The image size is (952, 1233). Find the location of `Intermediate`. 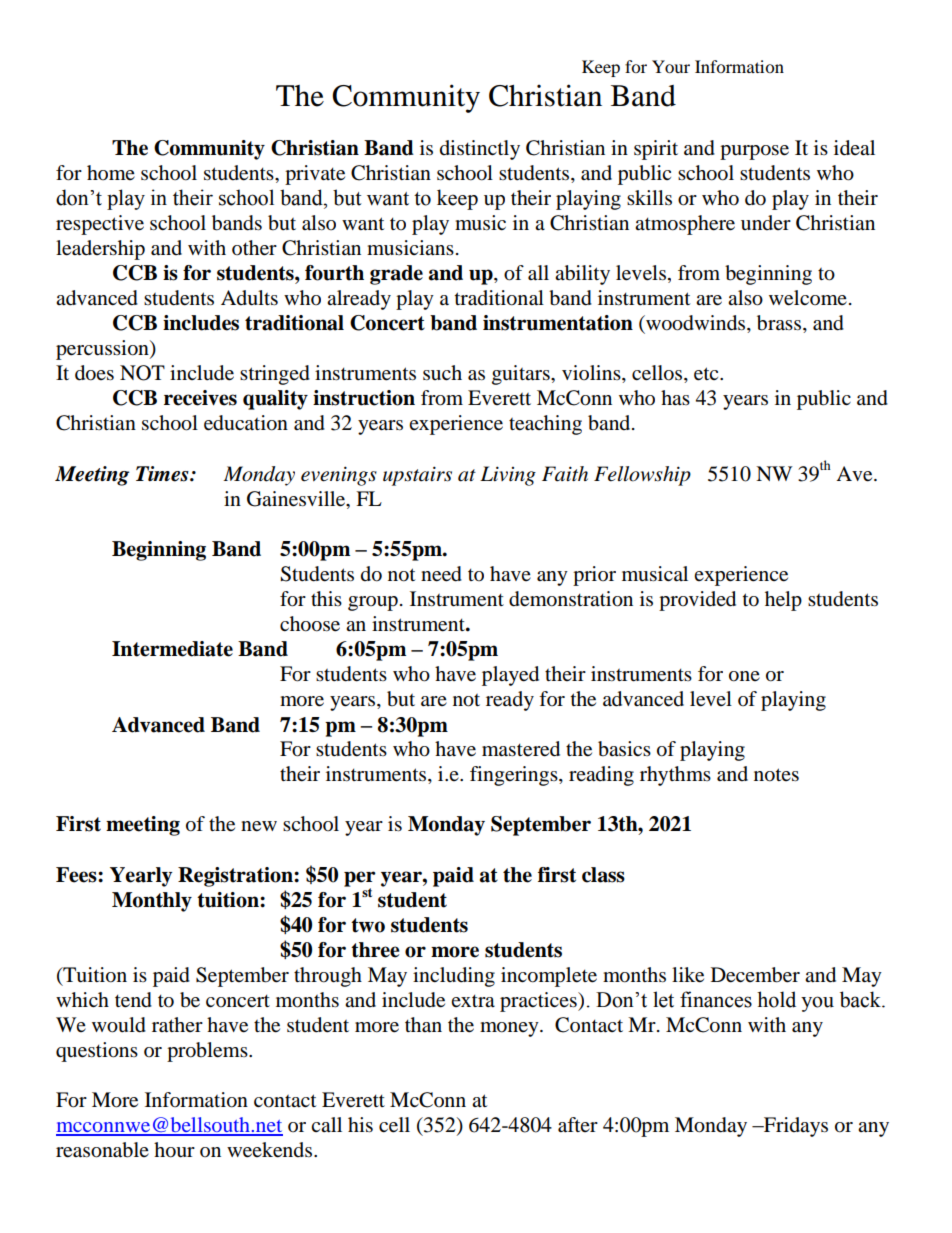

Intermediate is located at coordinates (172, 649).
